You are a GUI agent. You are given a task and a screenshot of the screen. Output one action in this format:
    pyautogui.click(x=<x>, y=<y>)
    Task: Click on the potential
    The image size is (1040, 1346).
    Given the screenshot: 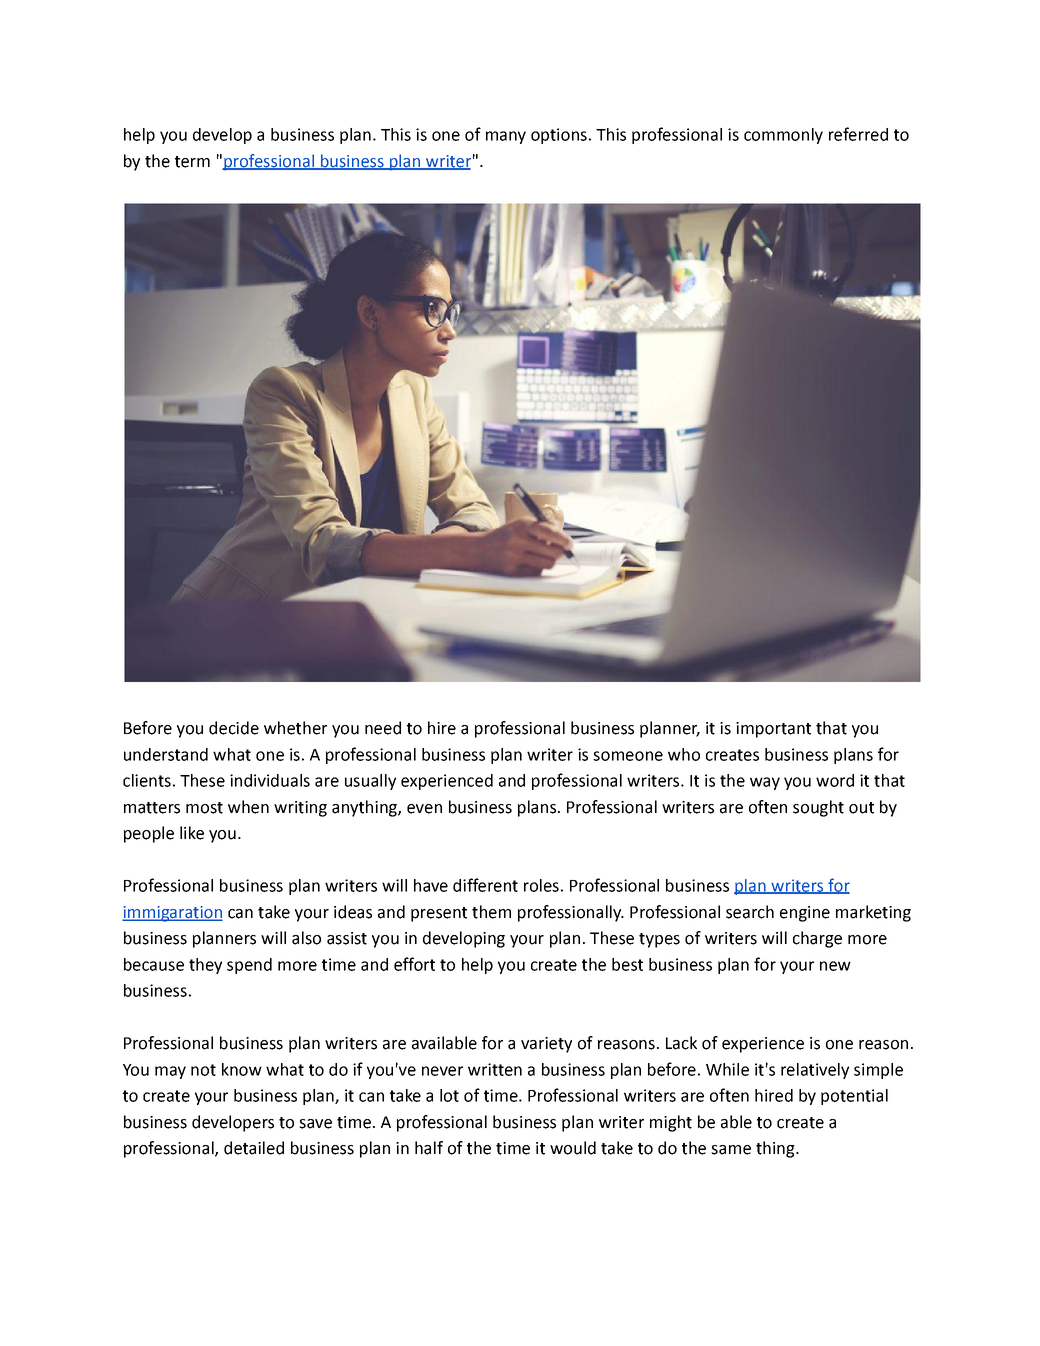 What is the action you would take?
    pyautogui.click(x=854, y=1097)
